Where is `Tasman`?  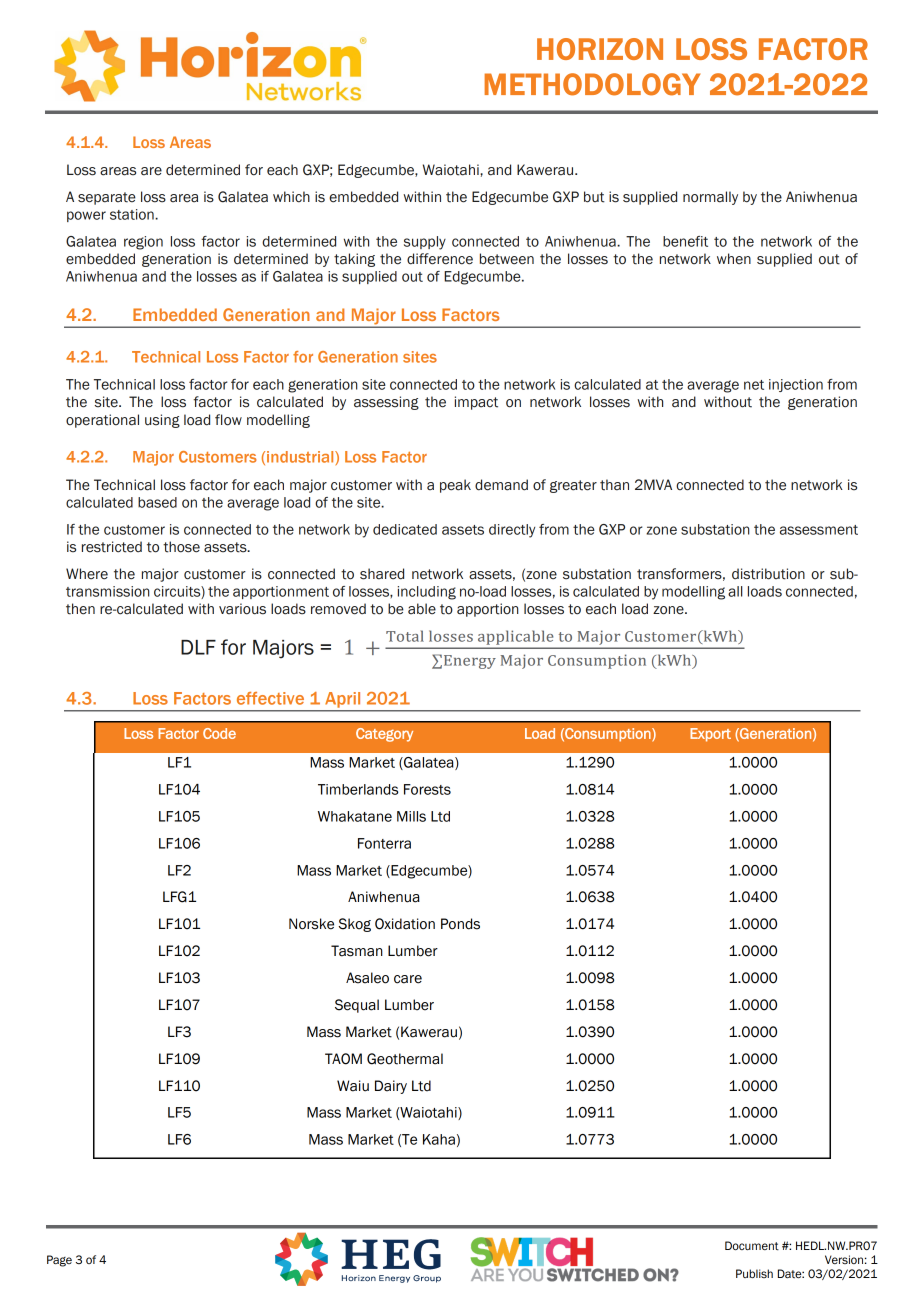
Tasman is located at coordinates (357, 951).
